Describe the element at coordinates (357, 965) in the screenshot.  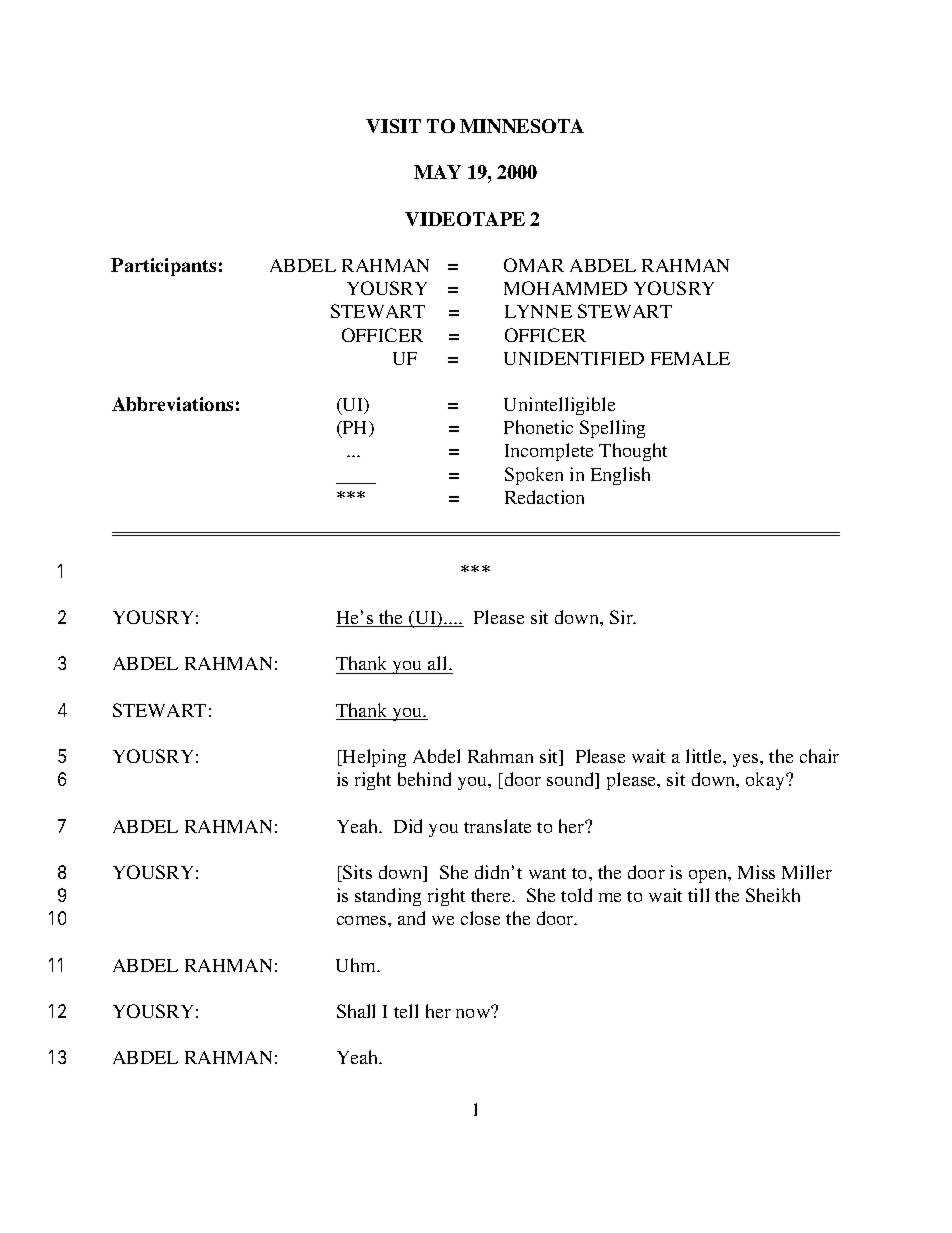
I see `Uhm` at that location.
